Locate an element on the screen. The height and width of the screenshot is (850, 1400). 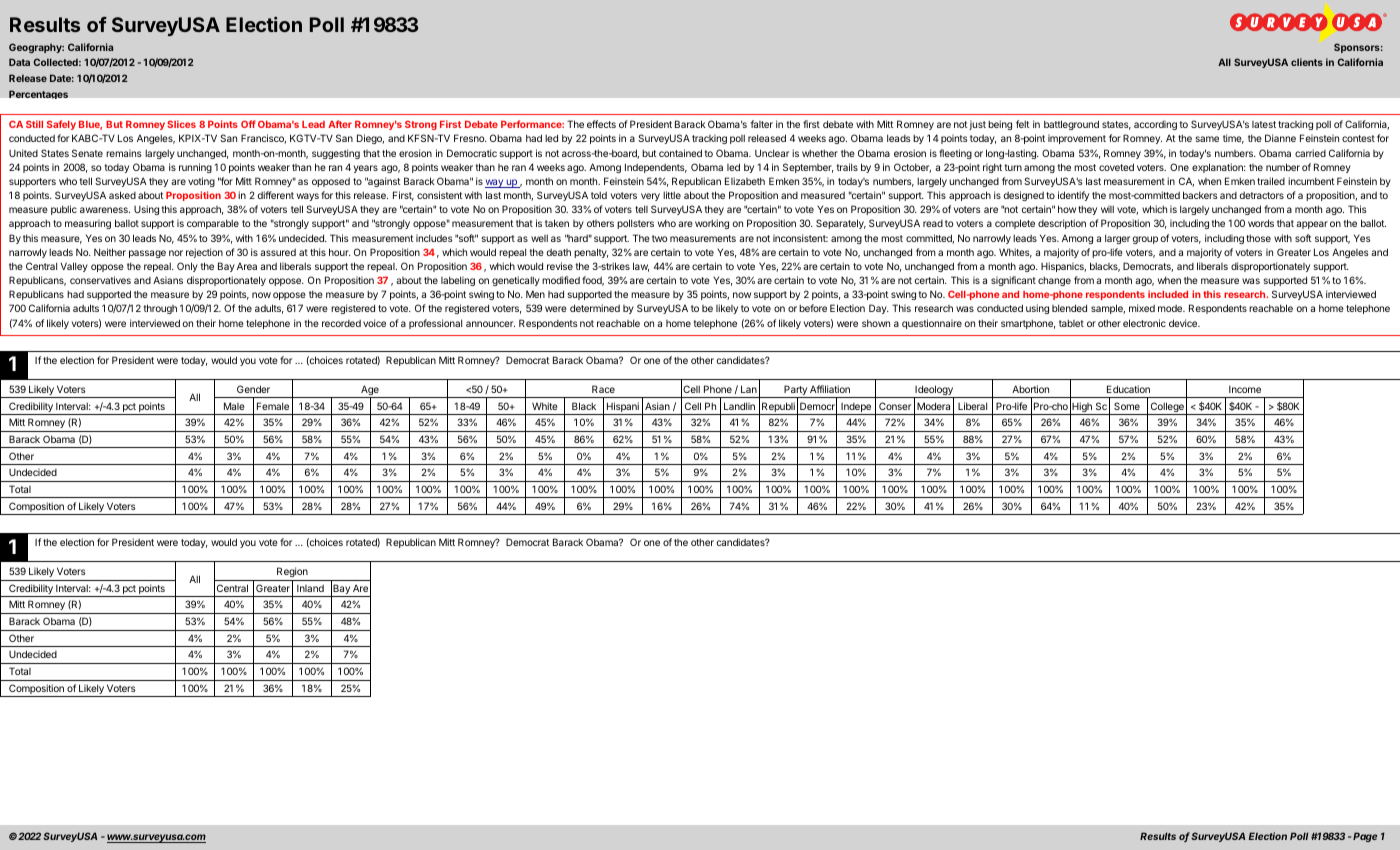
Affiliation is located at coordinates (830, 389).
